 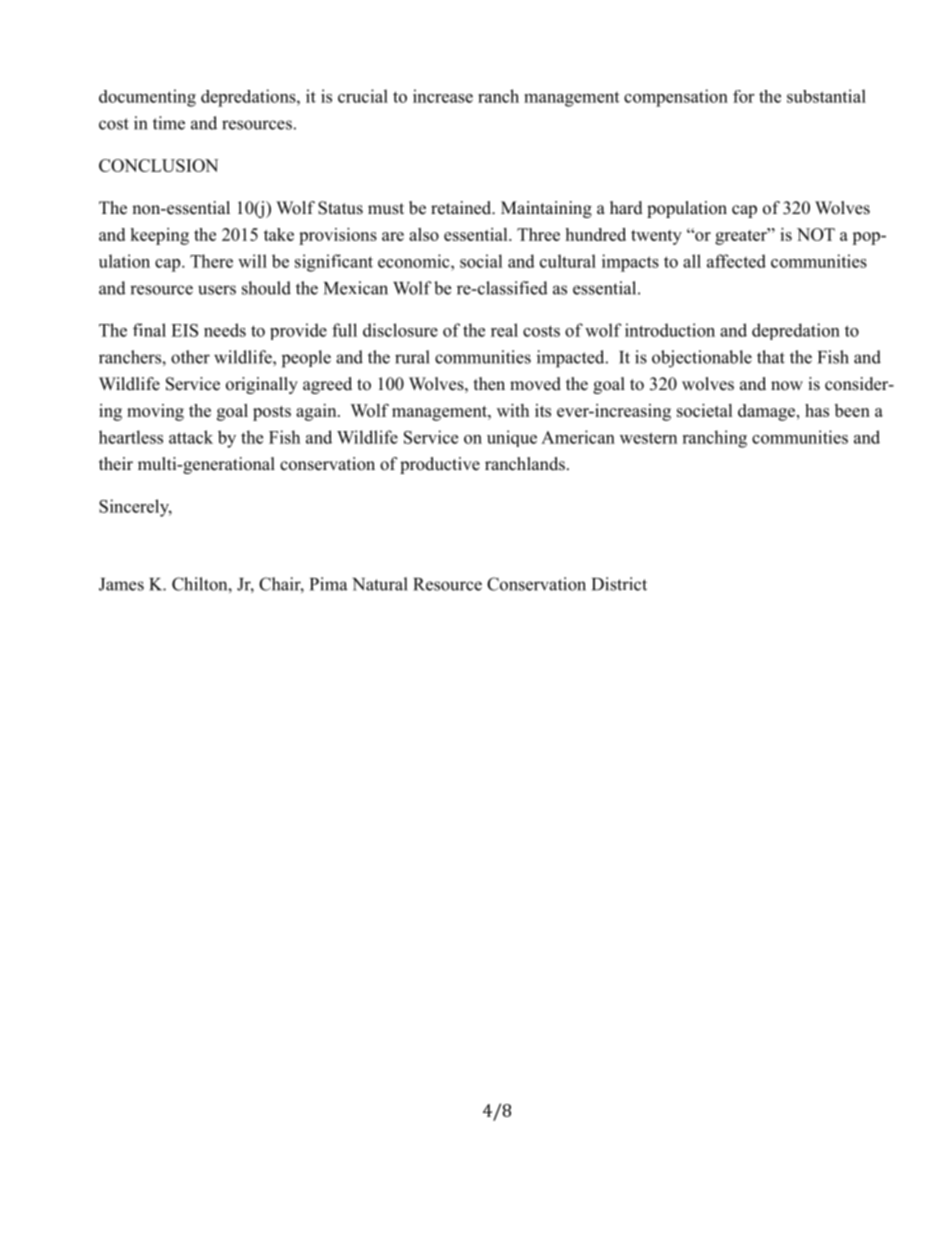 I want to click on real, so click(x=504, y=330).
